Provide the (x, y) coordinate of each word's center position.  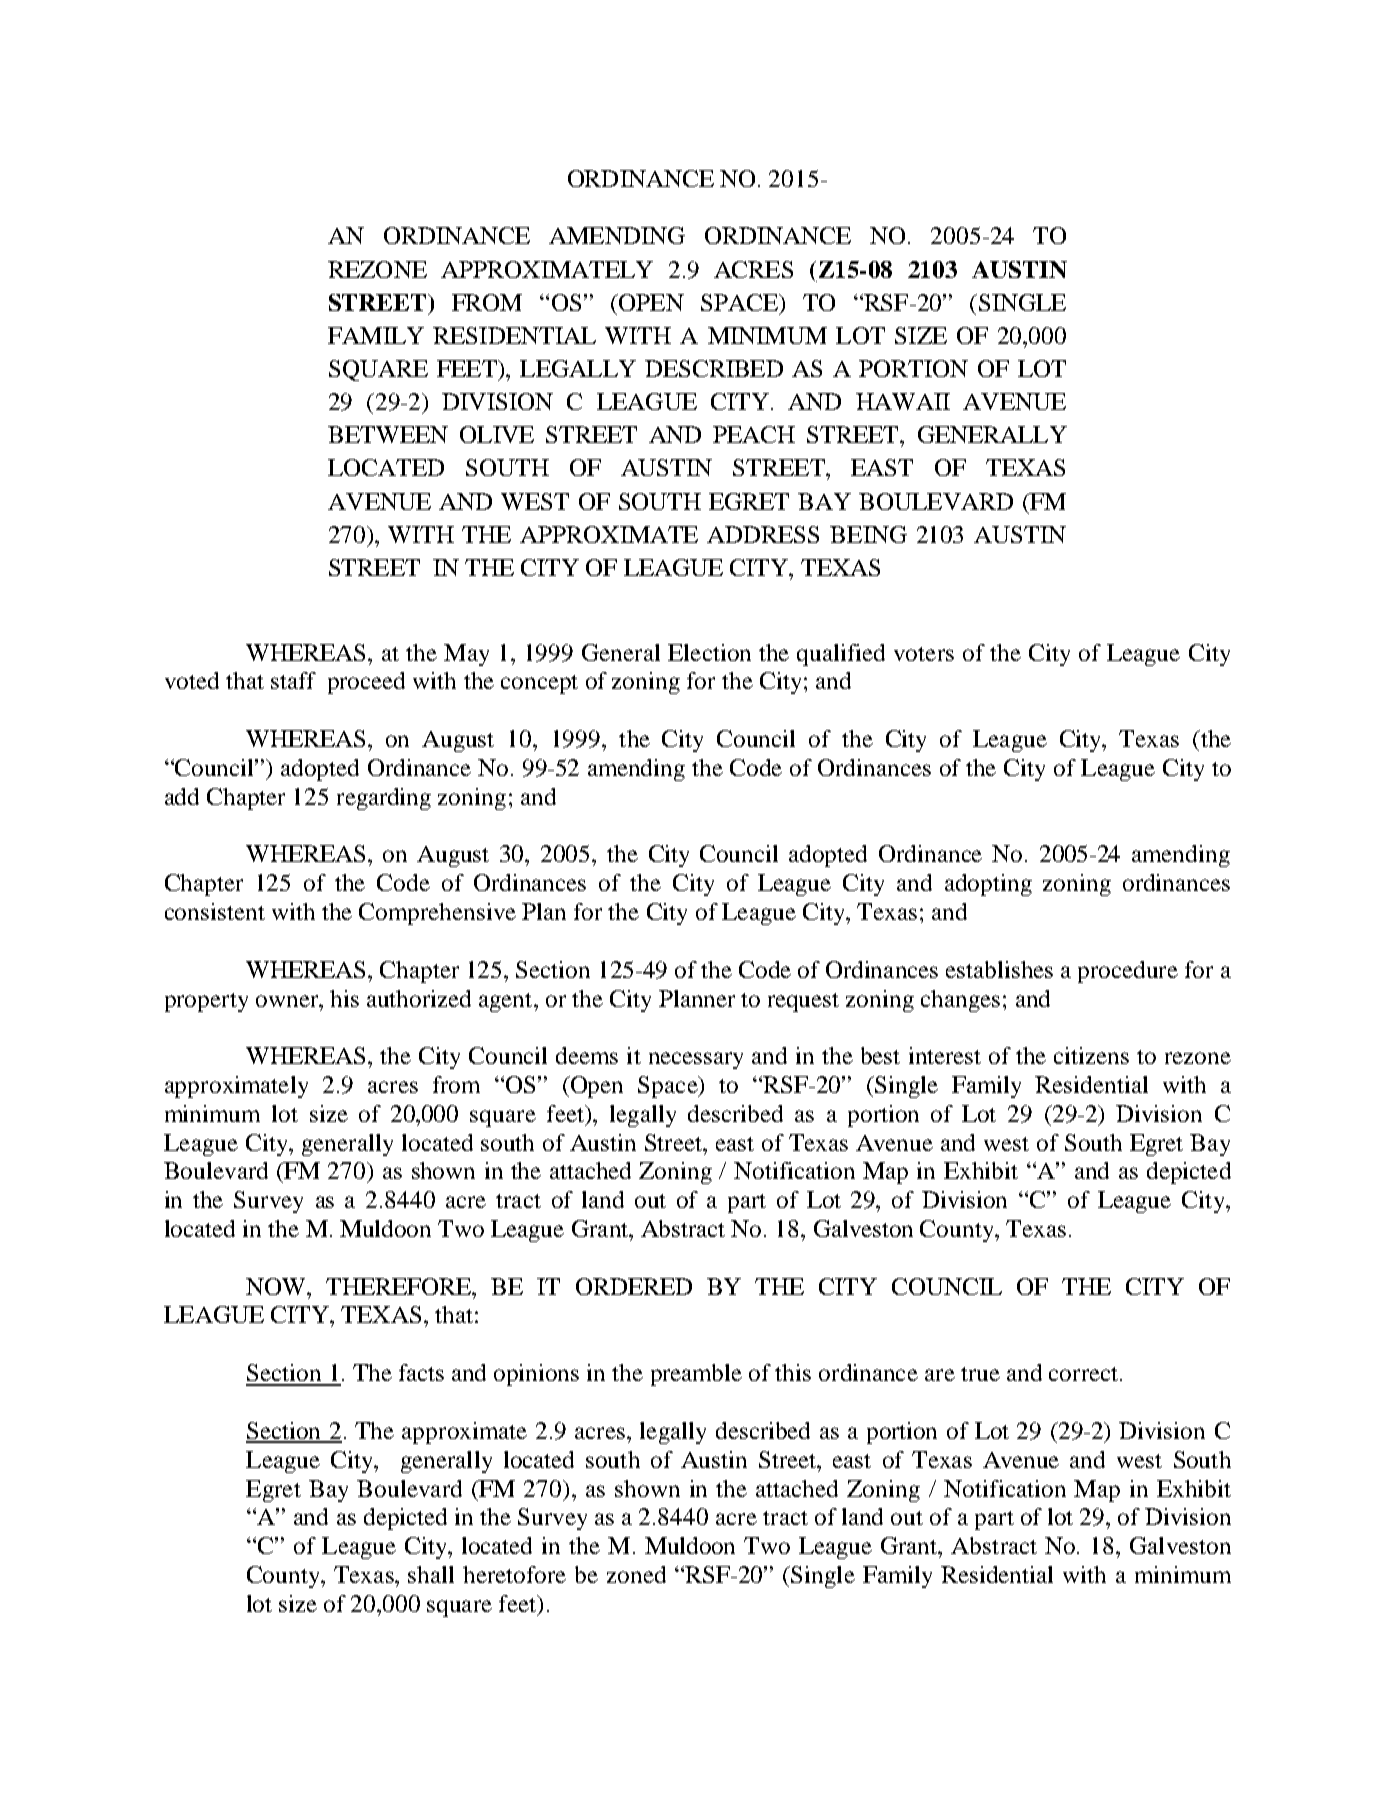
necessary (696, 1060)
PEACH (754, 434)
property (206, 1002)
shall (431, 1574)
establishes (999, 969)
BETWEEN (388, 434)
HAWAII (903, 401)
